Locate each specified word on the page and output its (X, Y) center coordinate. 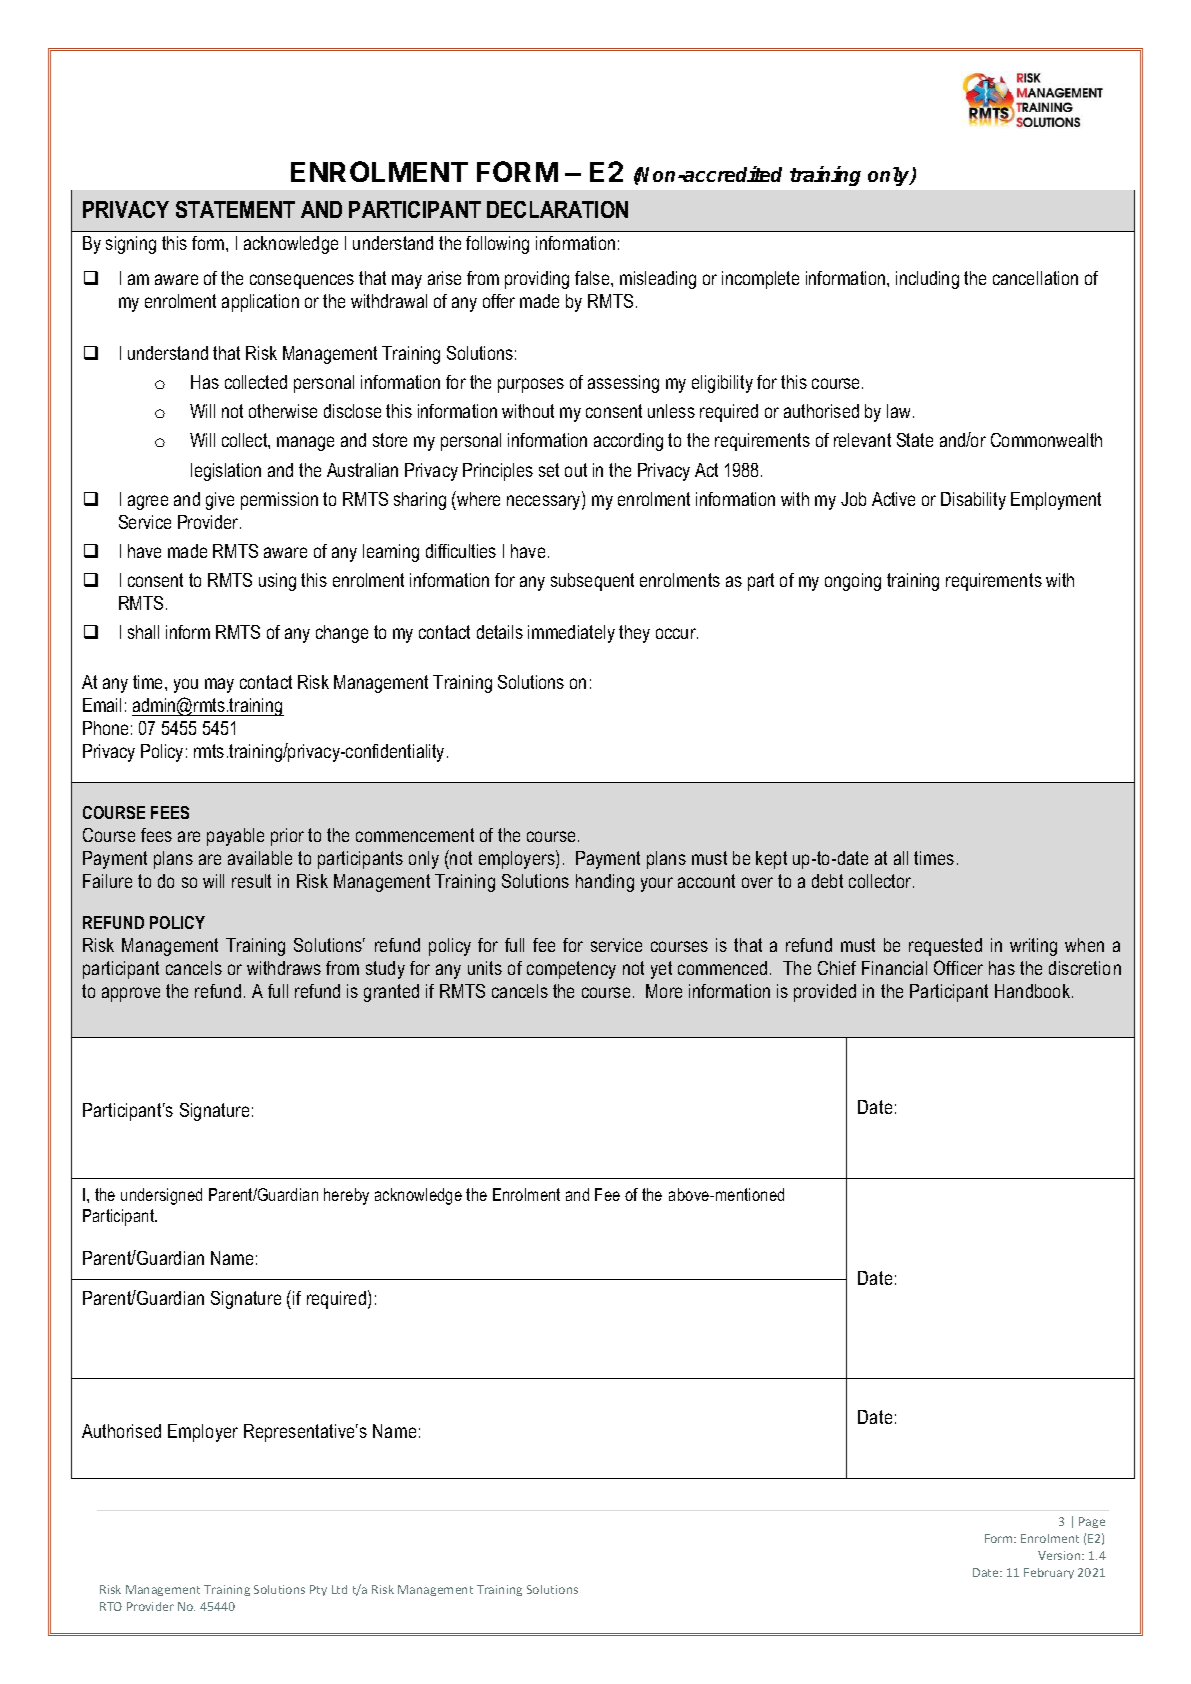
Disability (973, 501)
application (260, 303)
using (277, 582)
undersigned (161, 1196)
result (251, 881)
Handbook (1034, 991)
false (593, 278)
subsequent (592, 582)
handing (605, 883)
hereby (346, 1196)
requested (945, 947)
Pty (318, 1590)
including (927, 280)
